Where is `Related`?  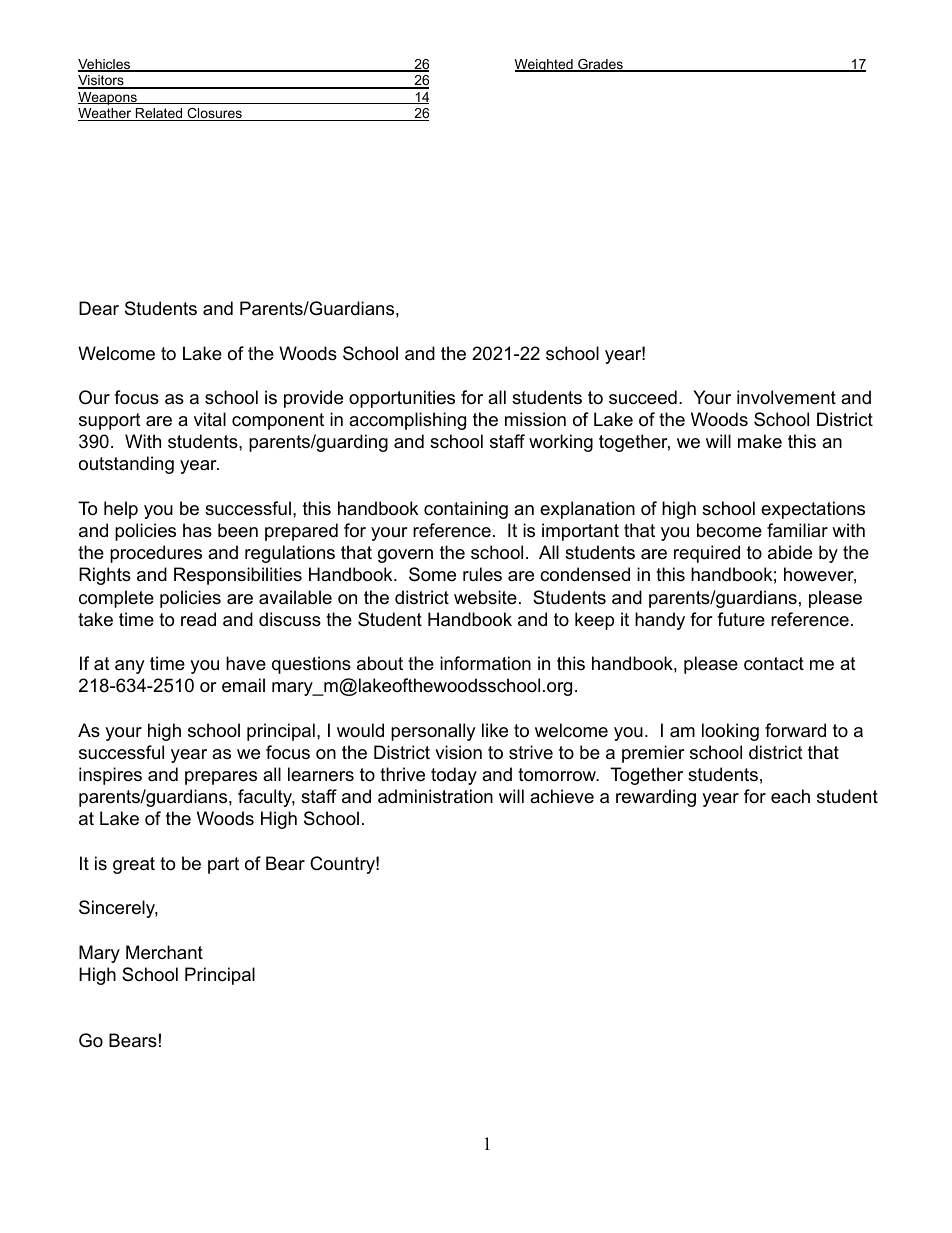 Related is located at coordinates (159, 114).
